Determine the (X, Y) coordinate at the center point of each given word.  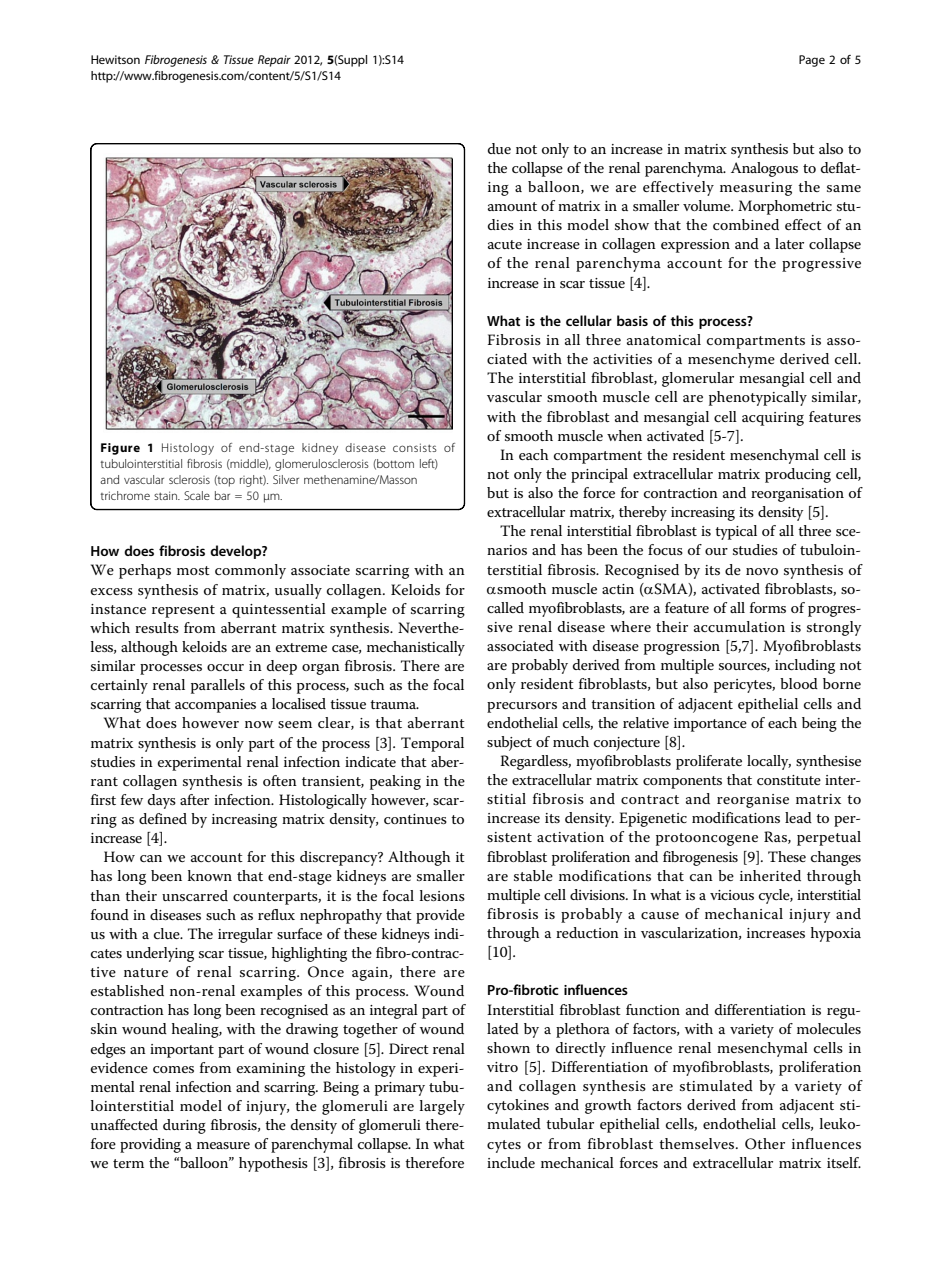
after (194, 799)
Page (812, 61)
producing (798, 475)
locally (769, 762)
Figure (120, 449)
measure (223, 1145)
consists (415, 447)
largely (442, 1107)
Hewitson (115, 59)
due (499, 148)
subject (509, 743)
